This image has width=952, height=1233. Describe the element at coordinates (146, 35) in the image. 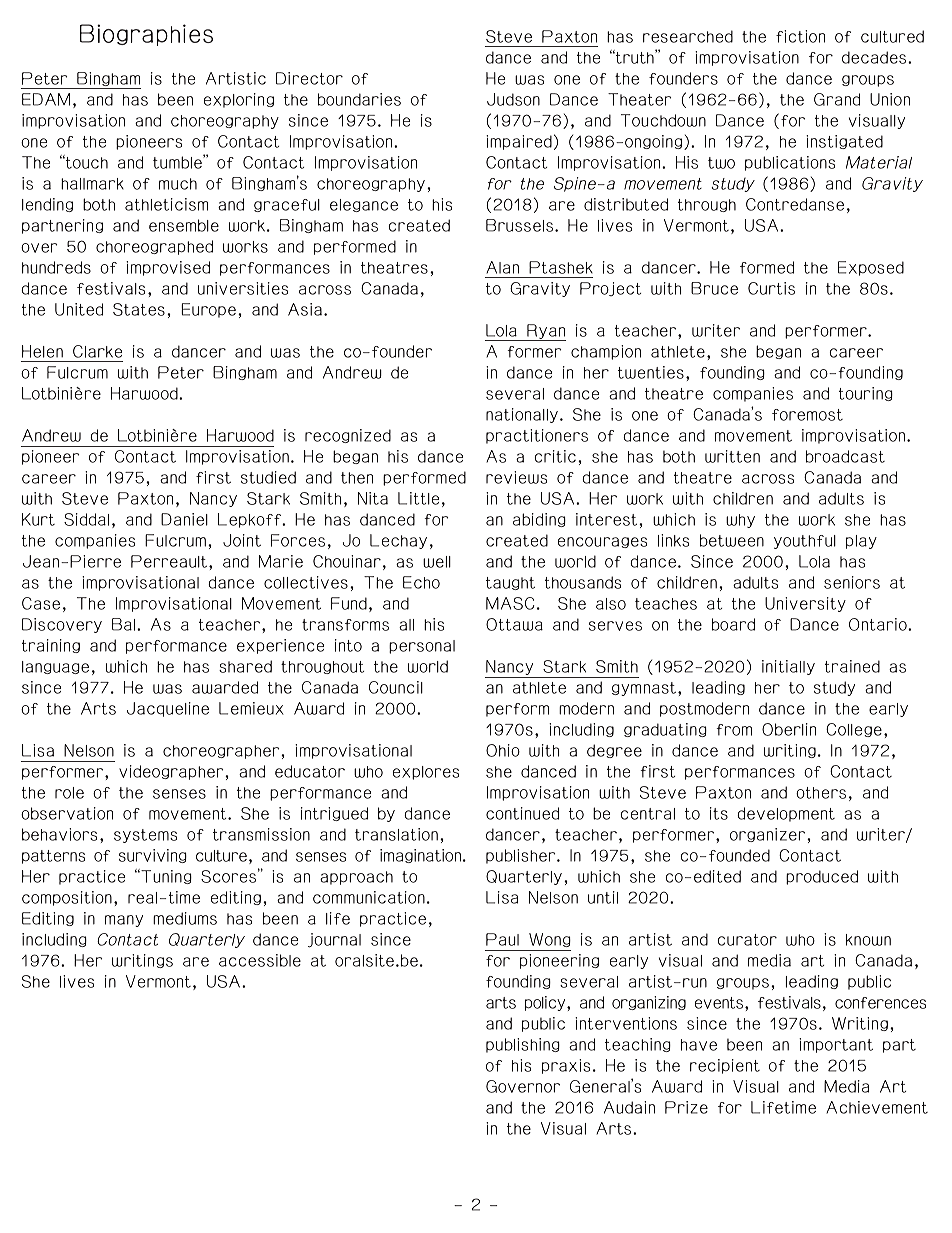

I see `Biographies` at that location.
